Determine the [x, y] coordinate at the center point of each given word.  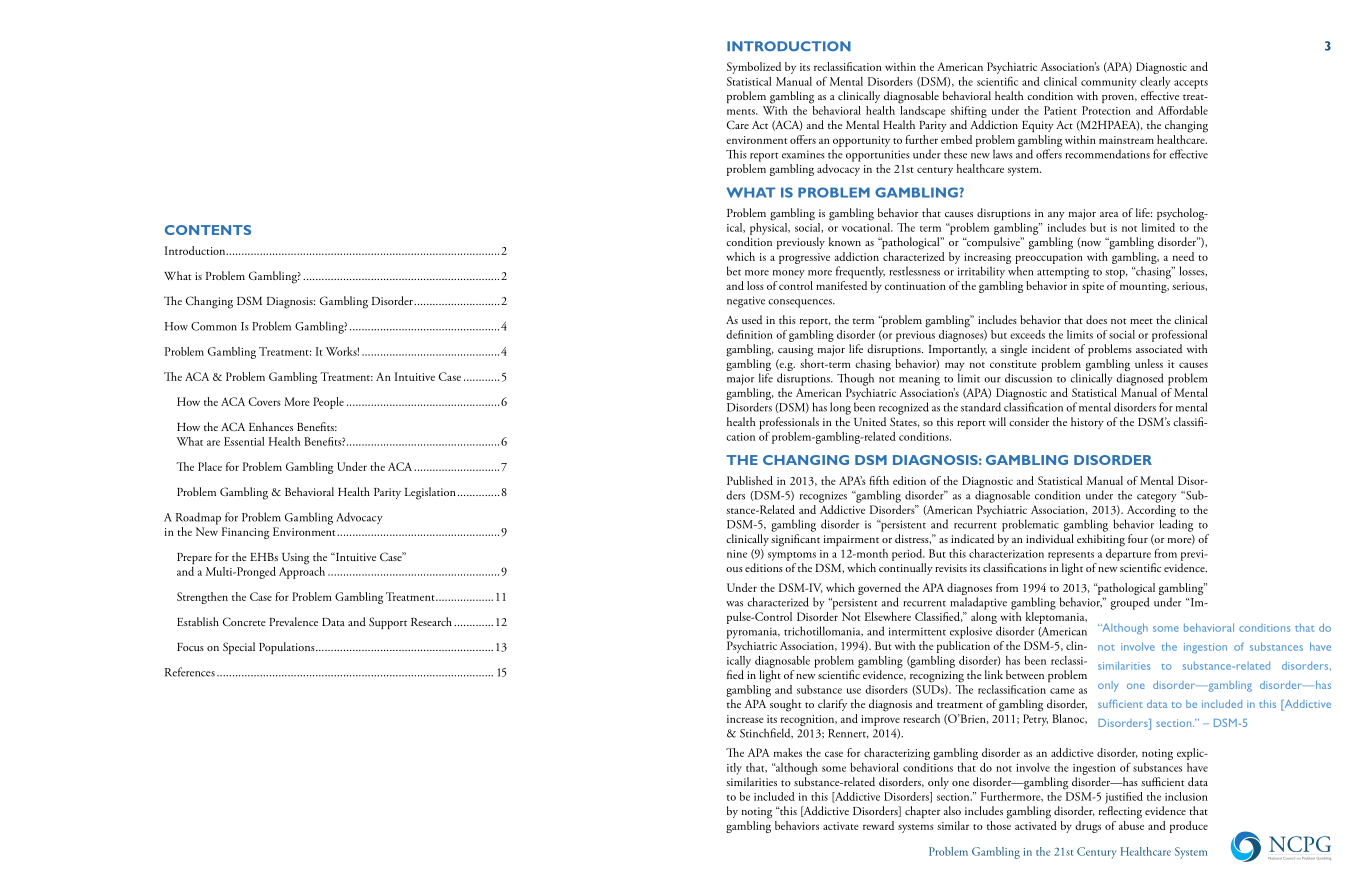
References [190, 672]
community [1109, 83]
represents [1071, 556]
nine [737, 554]
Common [214, 326]
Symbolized [754, 68]
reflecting [1120, 812]
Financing [245, 533]
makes [787, 752]
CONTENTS [208, 230]
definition [749, 334]
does [1096, 319]
